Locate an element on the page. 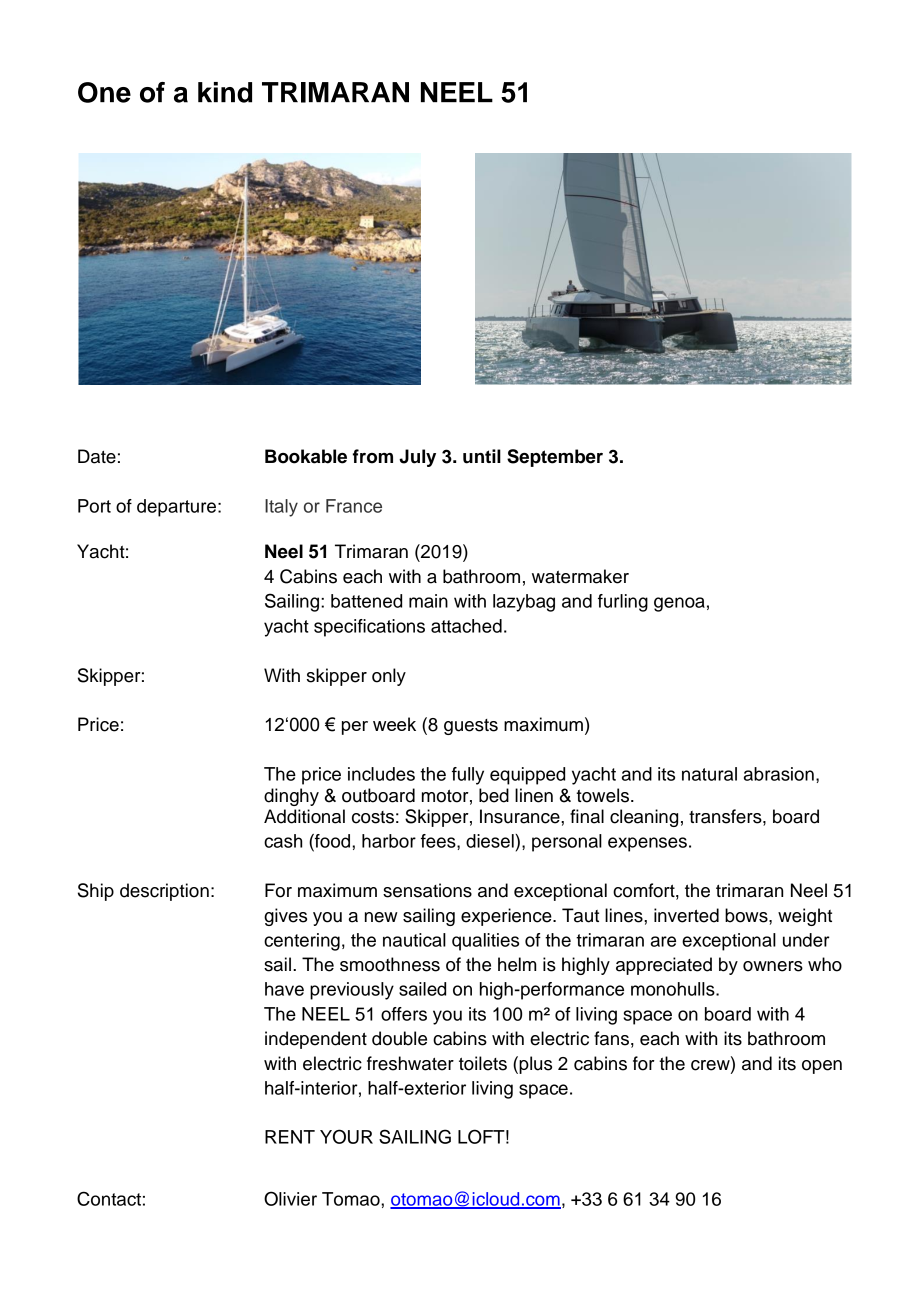 This image has height=1308, width=924. September is located at coordinates (555, 458).
